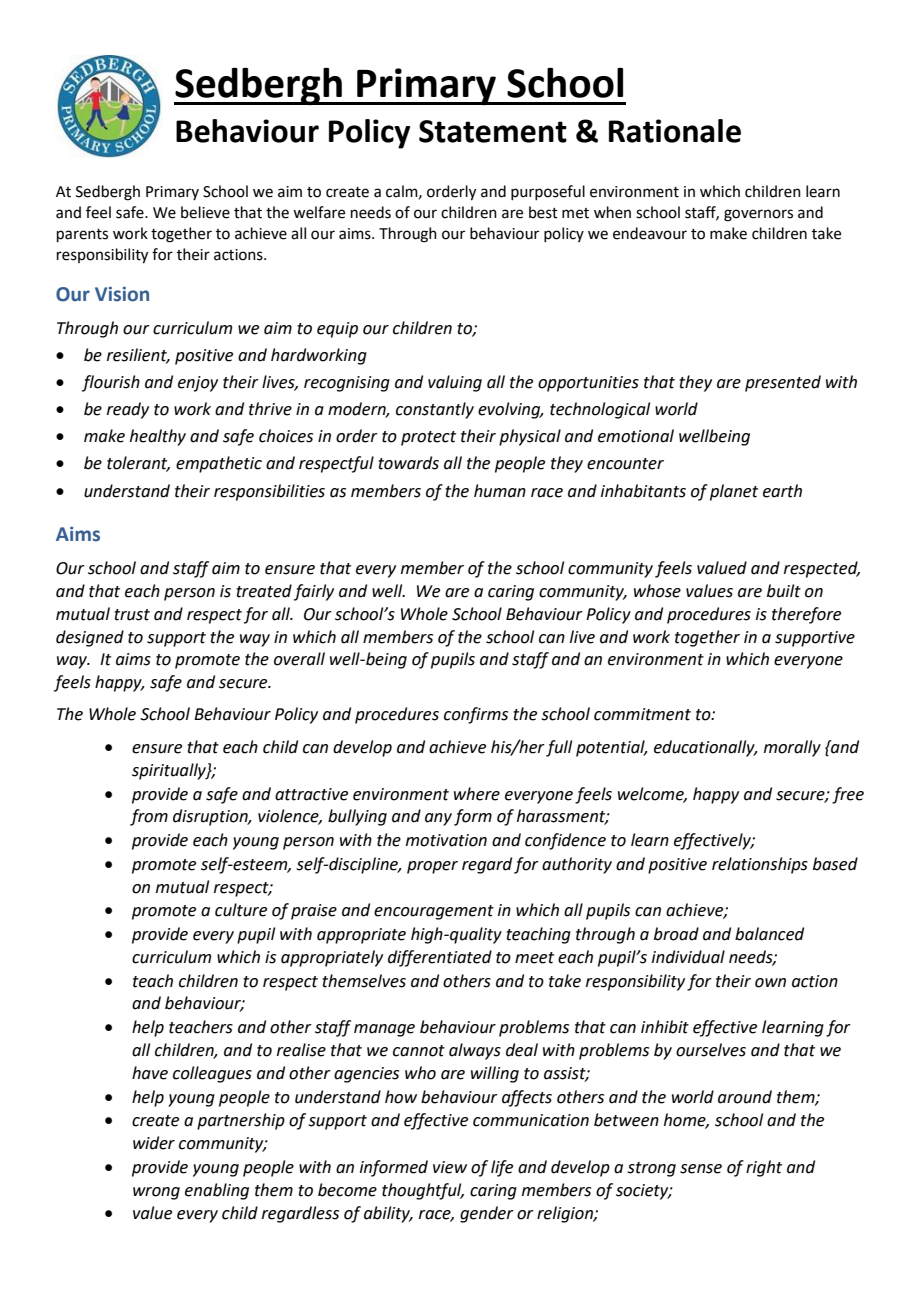 The width and height of the screenshot is (924, 1308). I want to click on motivation, so click(446, 840).
